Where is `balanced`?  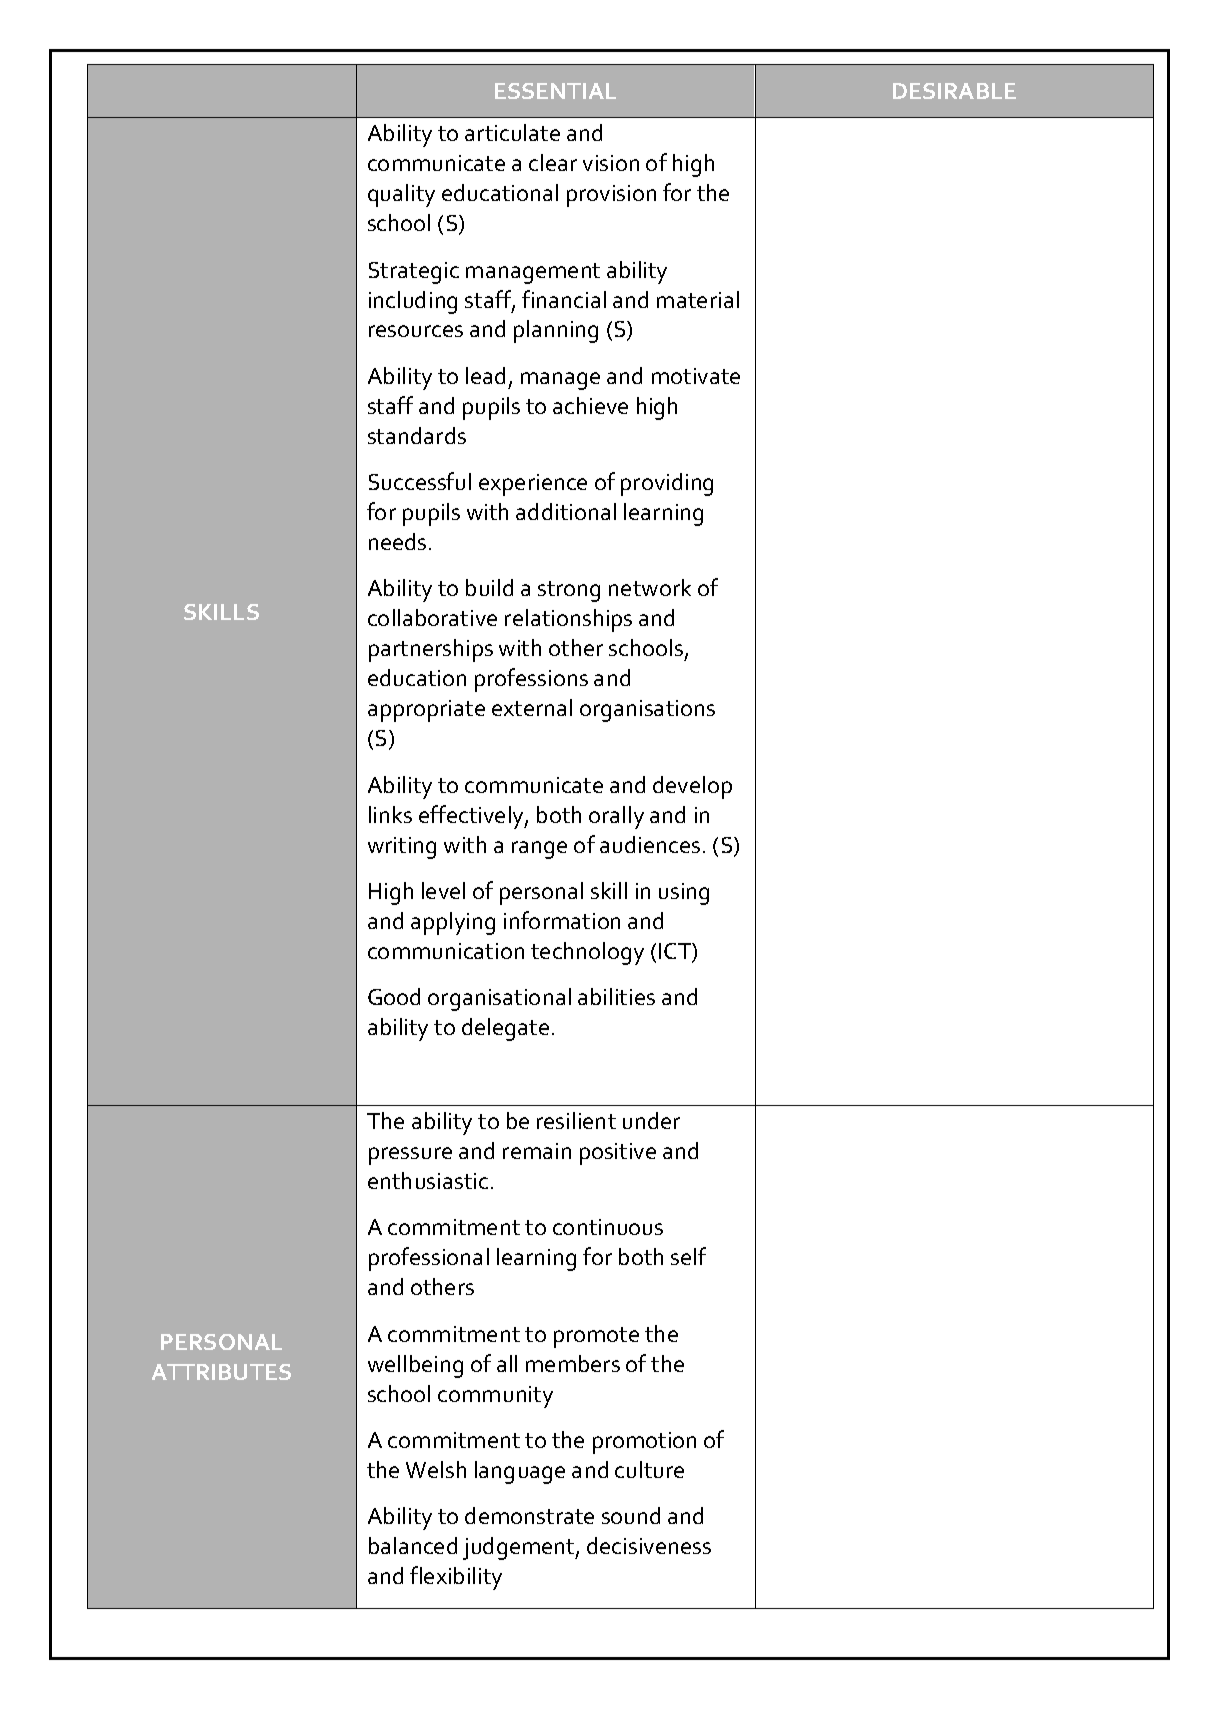
balanced is located at coordinates (413, 1545).
